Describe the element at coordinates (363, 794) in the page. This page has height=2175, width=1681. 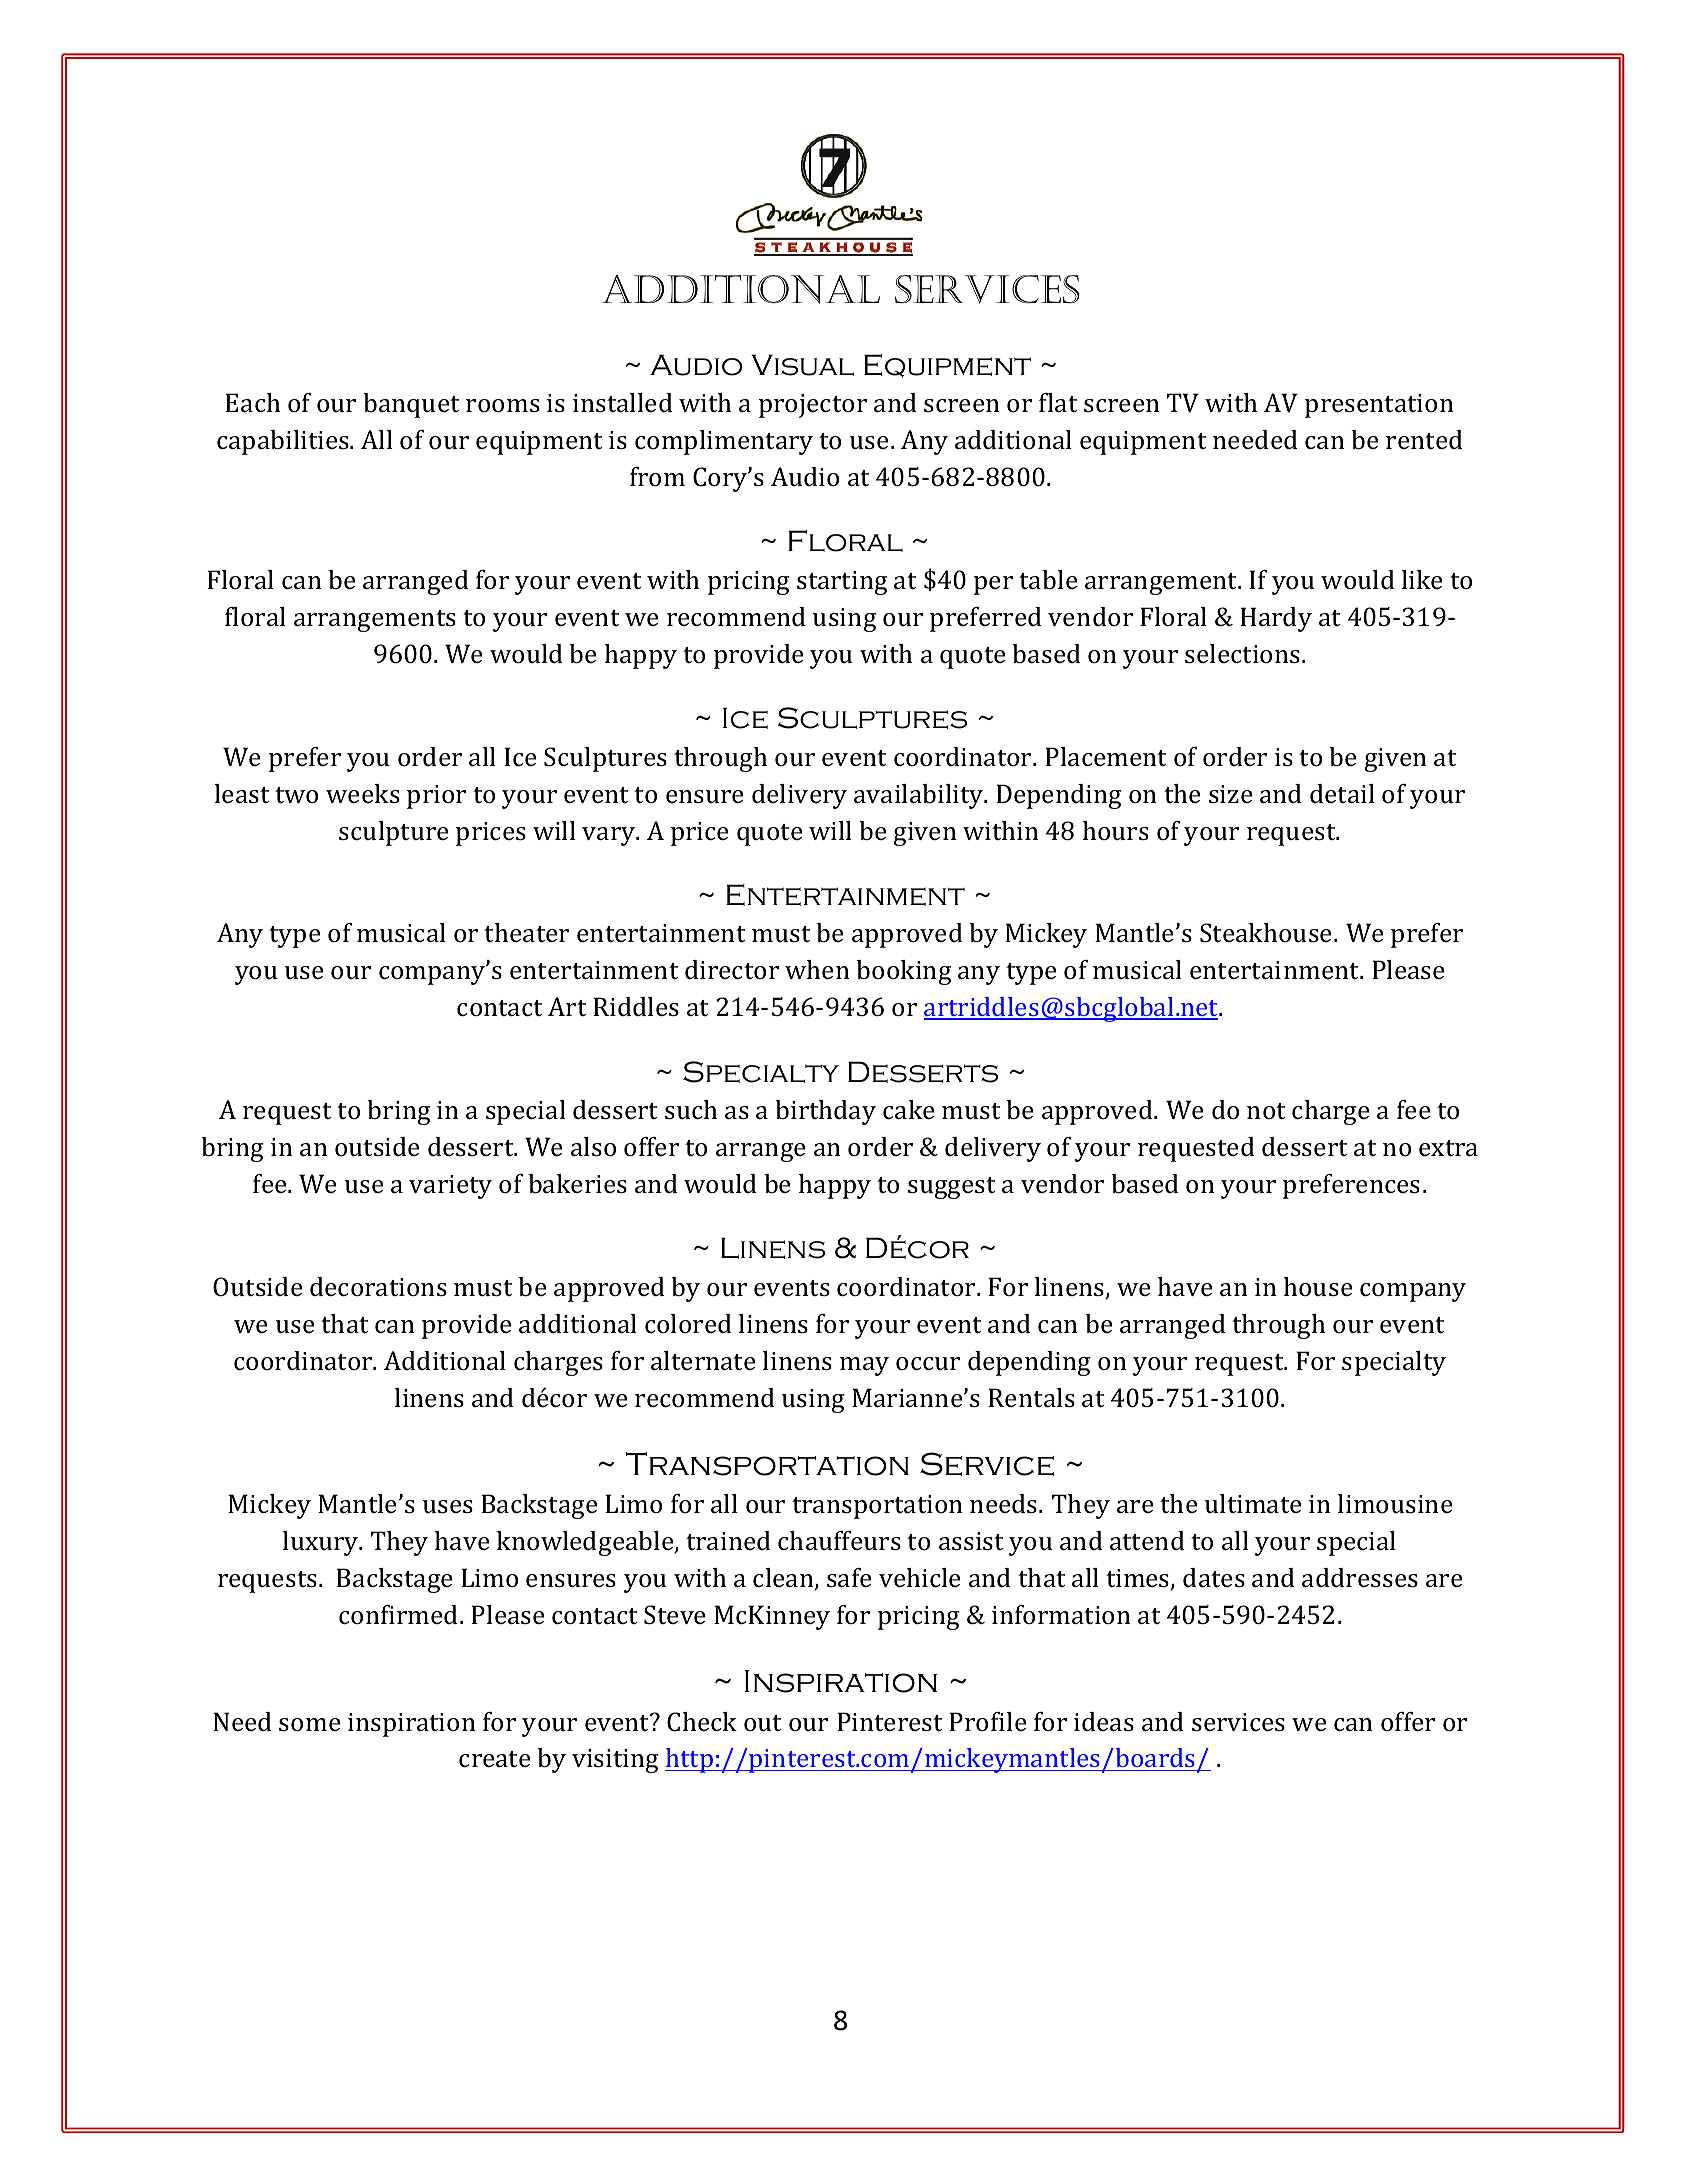
I see `weeks` at that location.
